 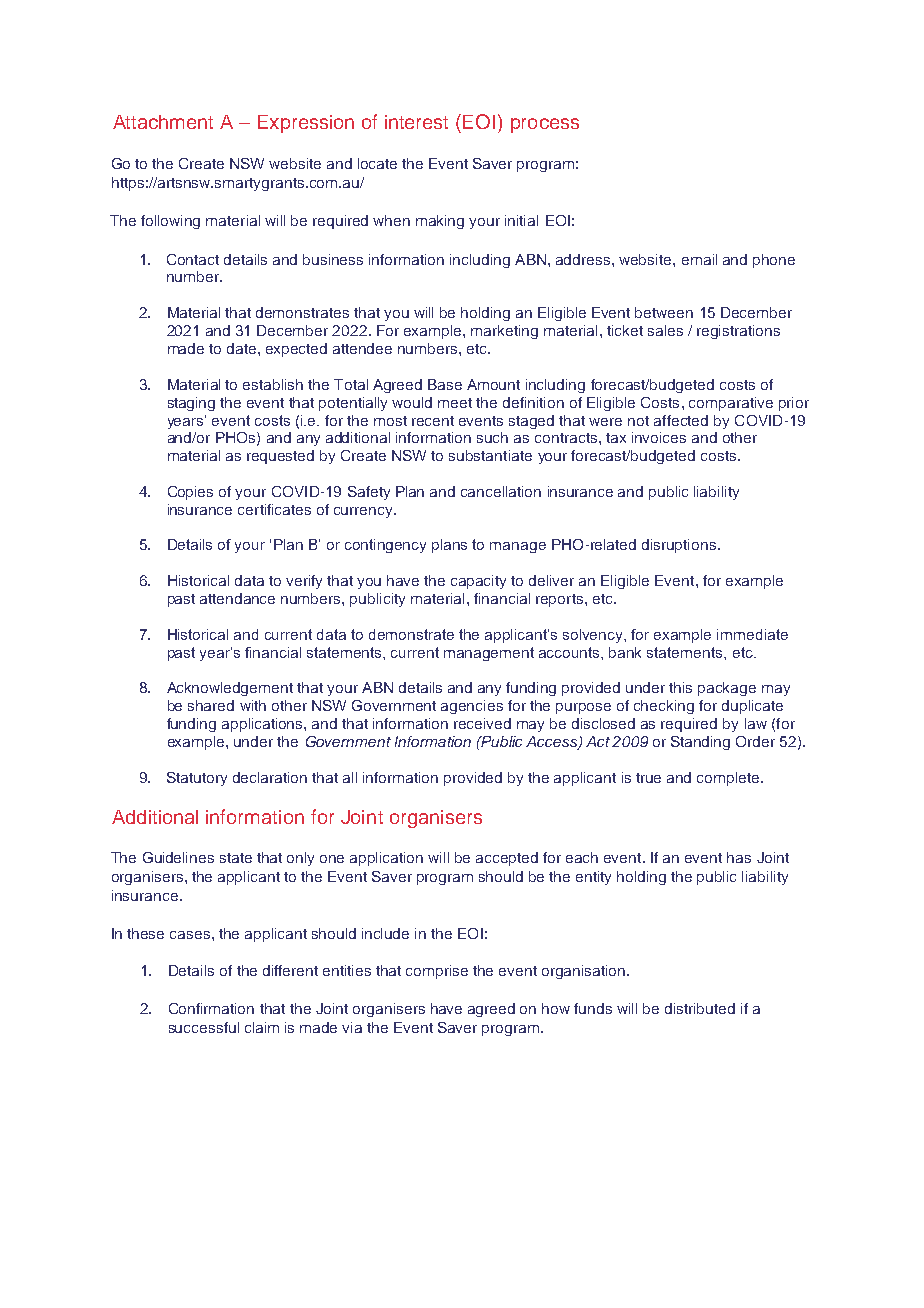 I want to click on Statutory, so click(x=197, y=779).
